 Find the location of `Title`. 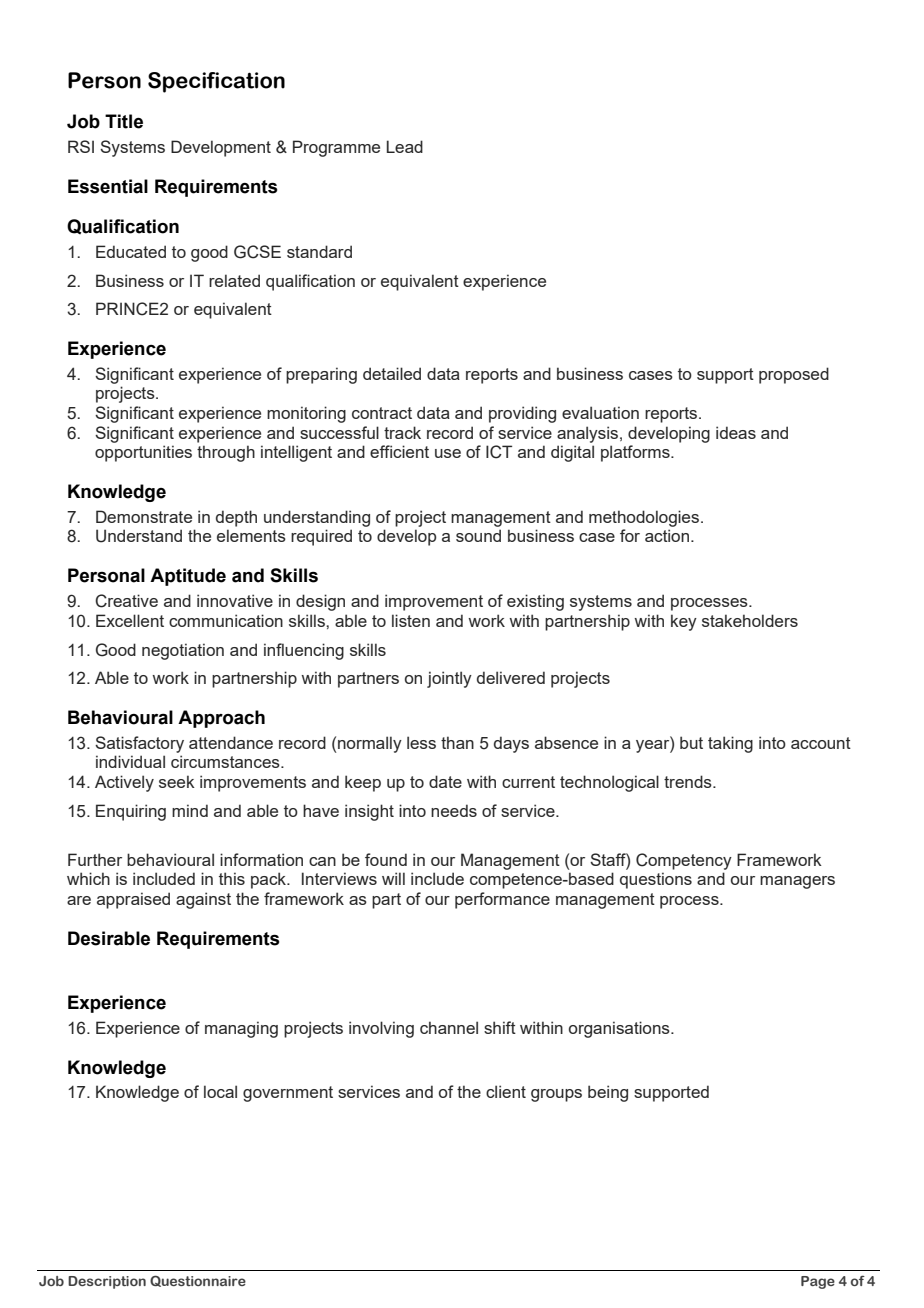

Title is located at coordinates (124, 121).
